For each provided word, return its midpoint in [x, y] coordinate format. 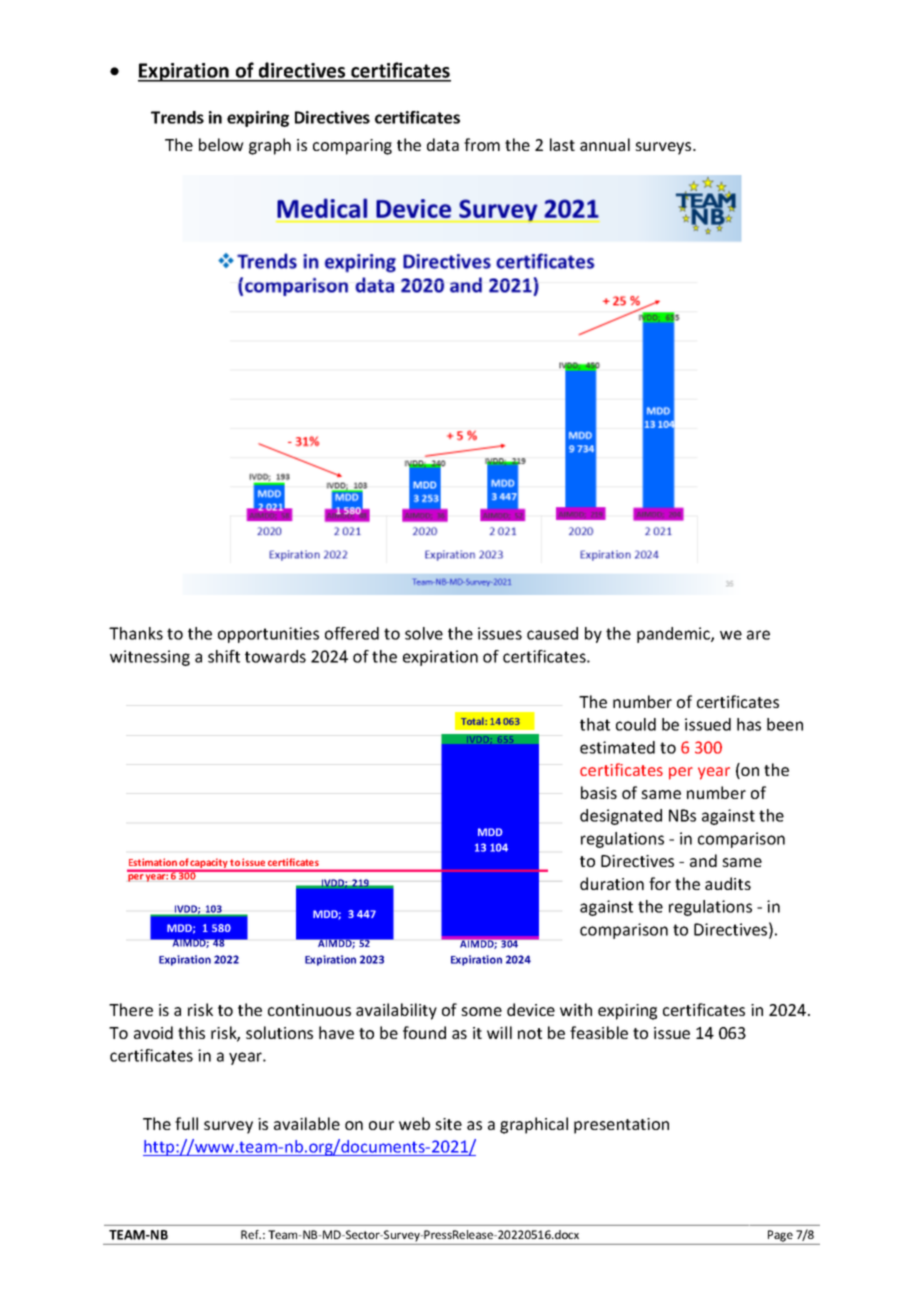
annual [605, 144]
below [221, 144]
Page [780, 1236]
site [448, 1124]
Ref [251, 1234]
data [443, 144]
